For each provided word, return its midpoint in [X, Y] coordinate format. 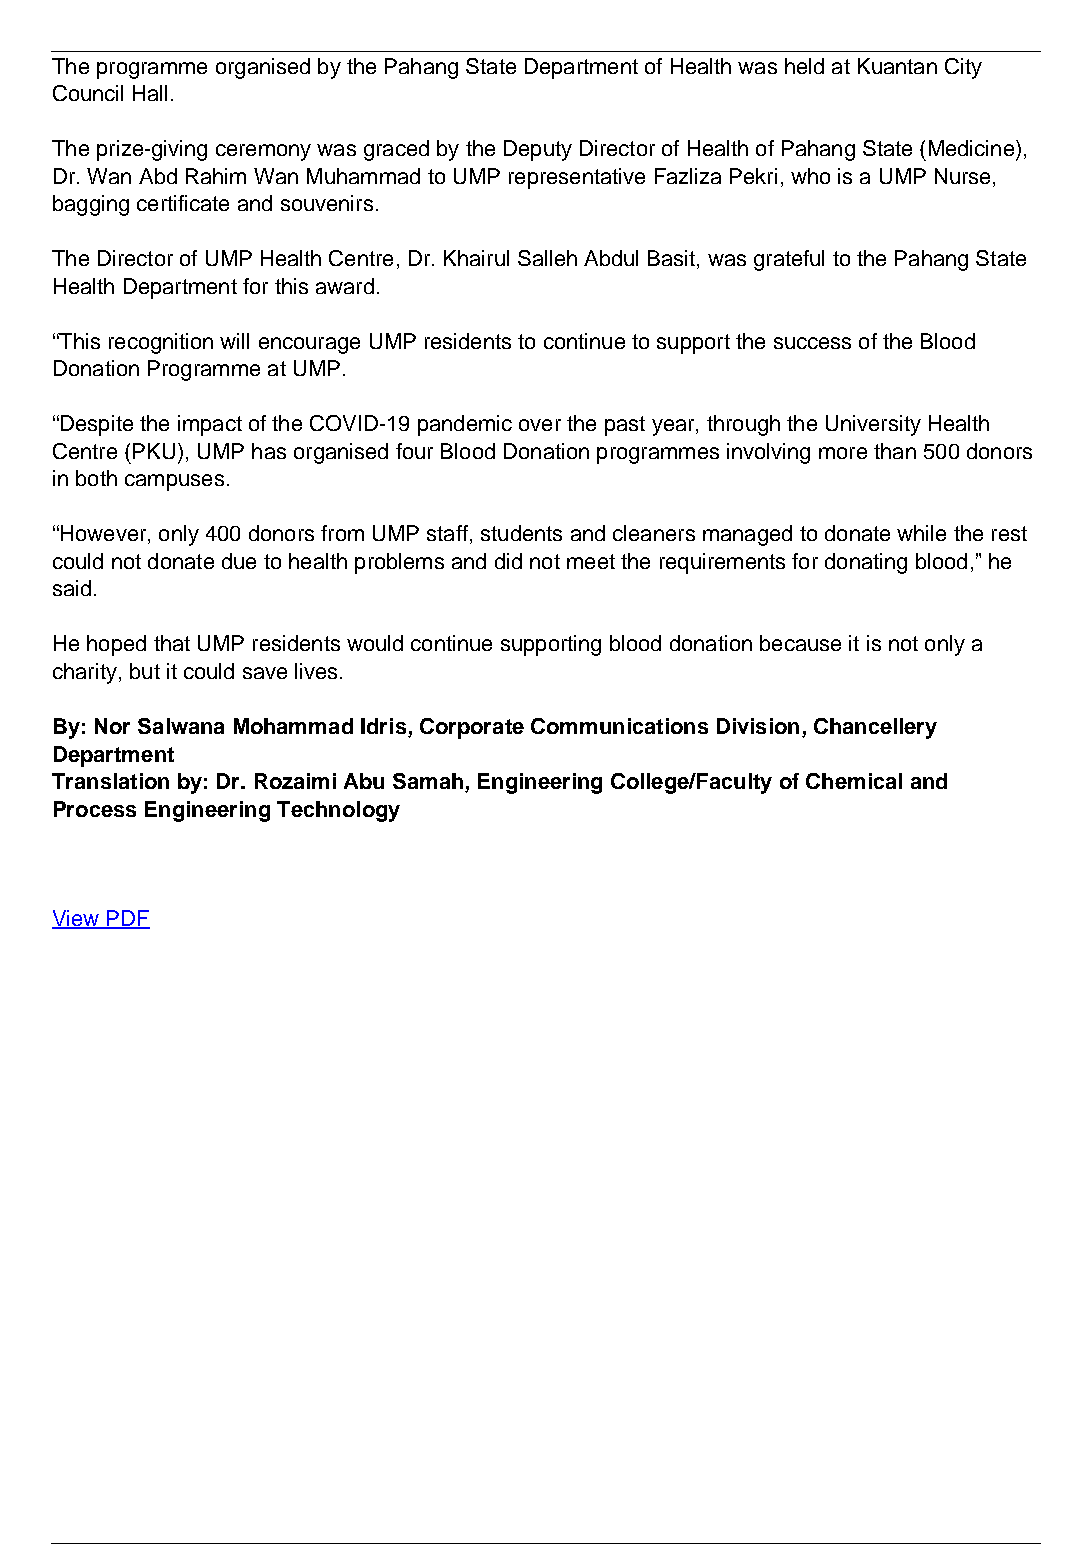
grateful [789, 260]
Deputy [538, 150]
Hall [150, 93]
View [77, 919]
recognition [161, 343]
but [145, 671]
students [521, 533]
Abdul [611, 258]
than [895, 451]
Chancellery [875, 728]
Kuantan [897, 66]
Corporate [472, 728]
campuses [174, 482]
